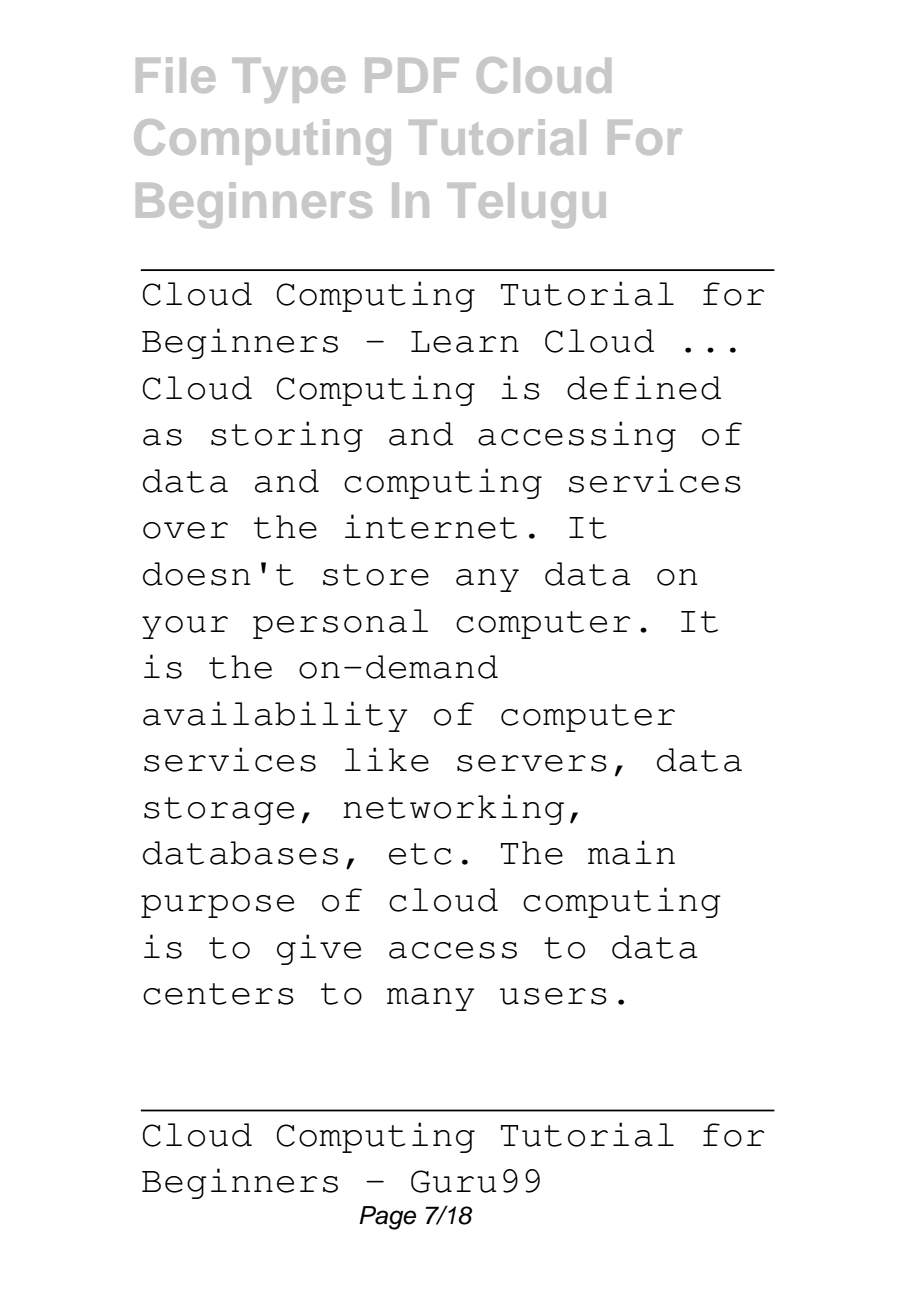  What do you see at coordinates (532, 763) in the page?
I see `servers` at bounding box center [532, 763].
